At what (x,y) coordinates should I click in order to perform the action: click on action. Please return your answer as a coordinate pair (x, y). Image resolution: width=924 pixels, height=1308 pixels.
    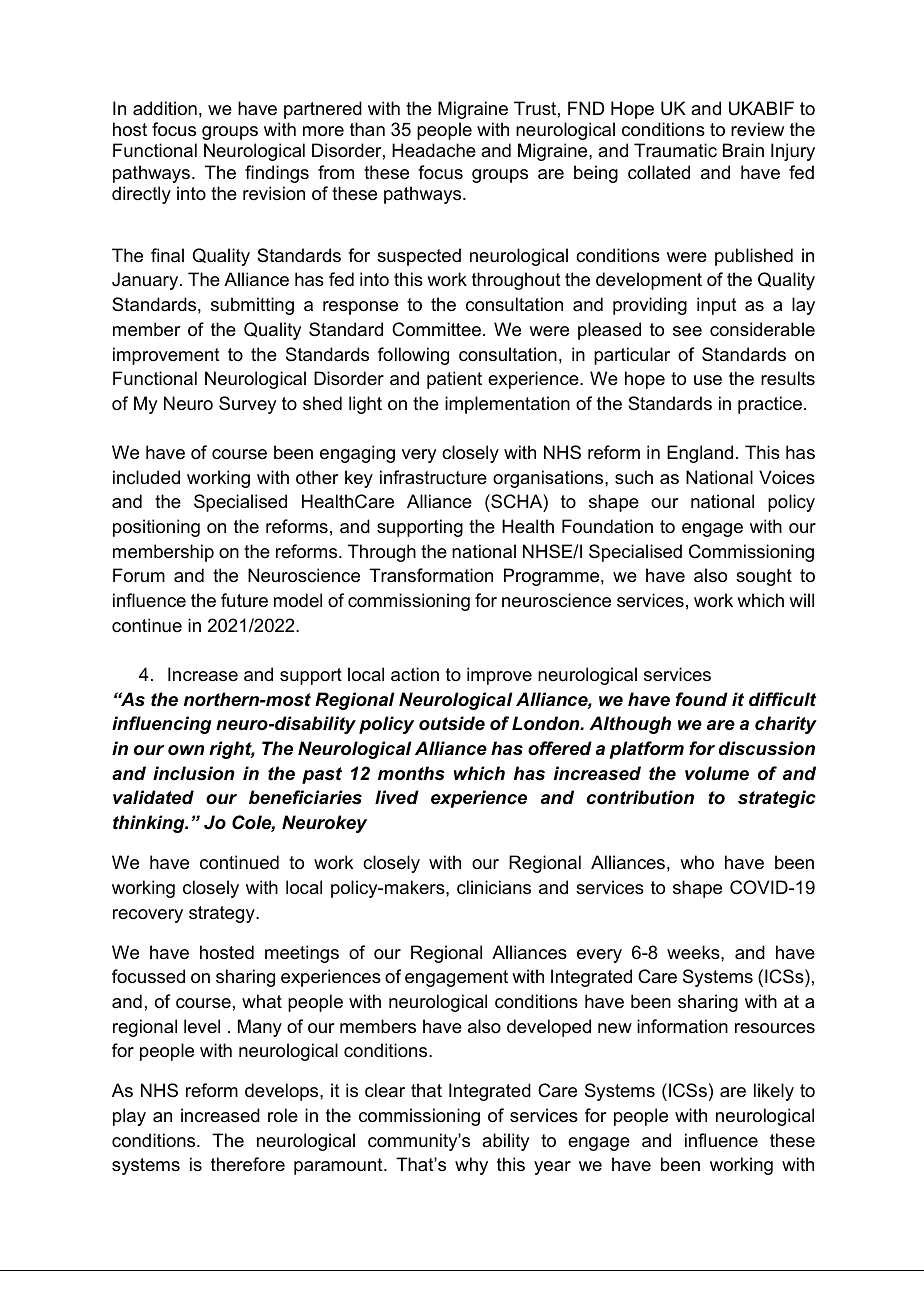
    Looking at the image, I should click on (415, 674).
